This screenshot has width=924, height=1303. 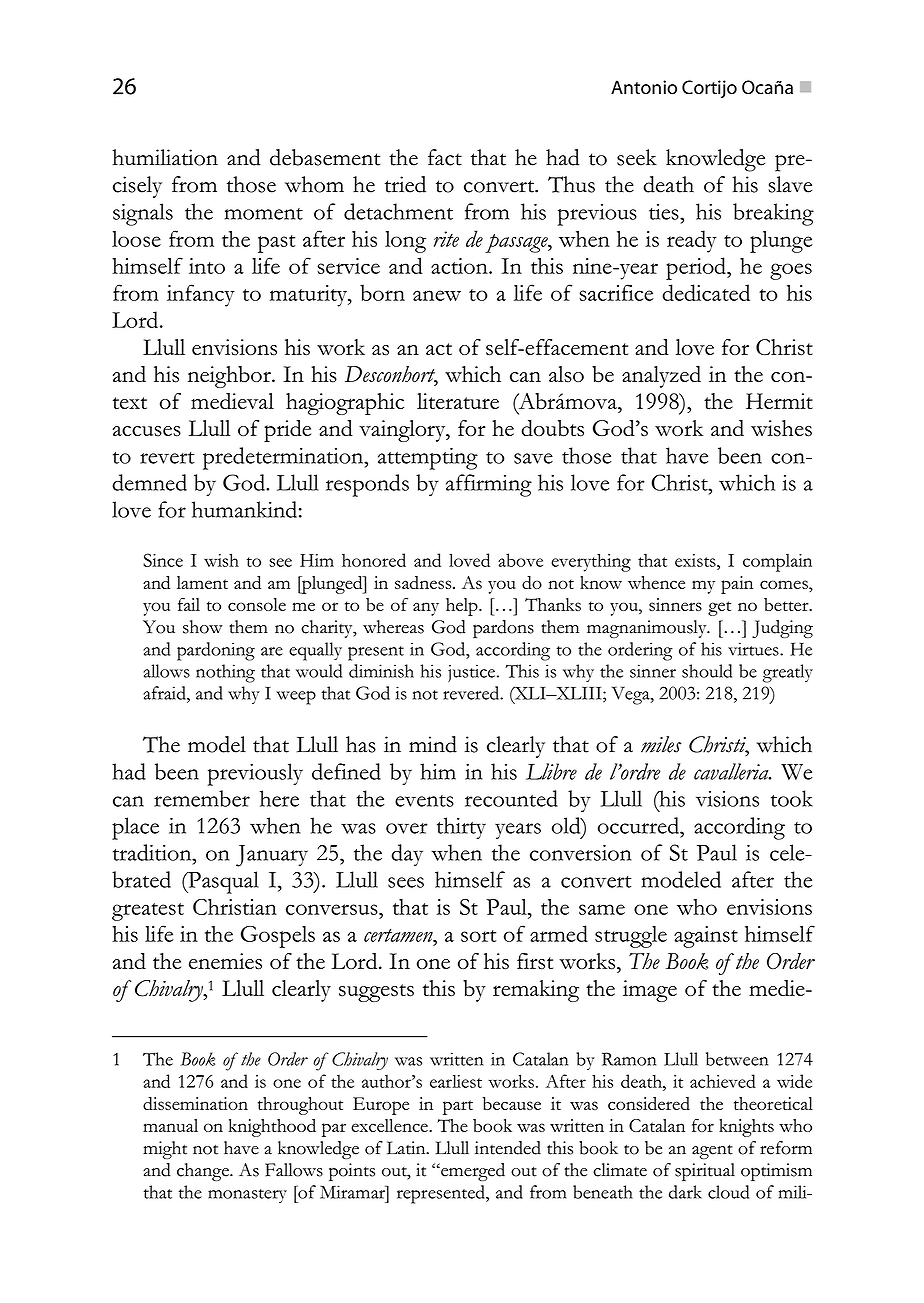 I want to click on change, so click(x=204, y=1172).
